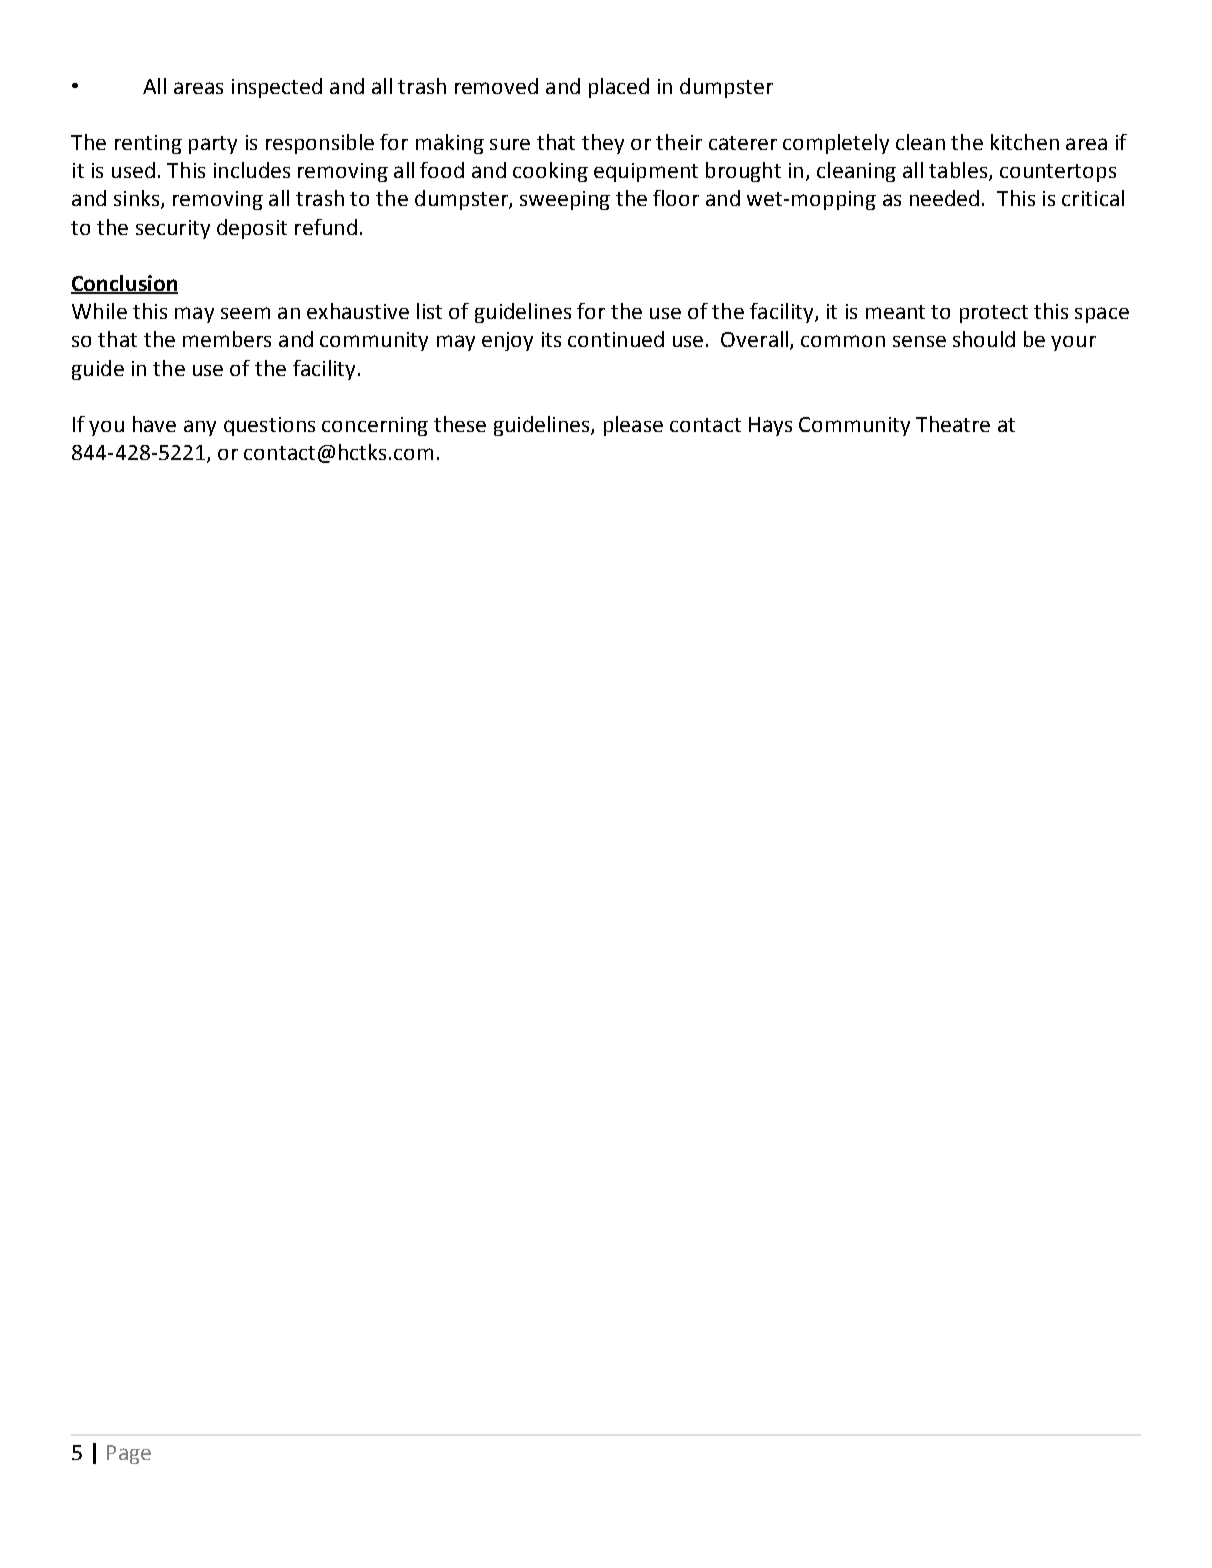 Image resolution: width=1212 pixels, height=1568 pixels. Describe the element at coordinates (770, 426) in the screenshot. I see `Hays` at that location.
